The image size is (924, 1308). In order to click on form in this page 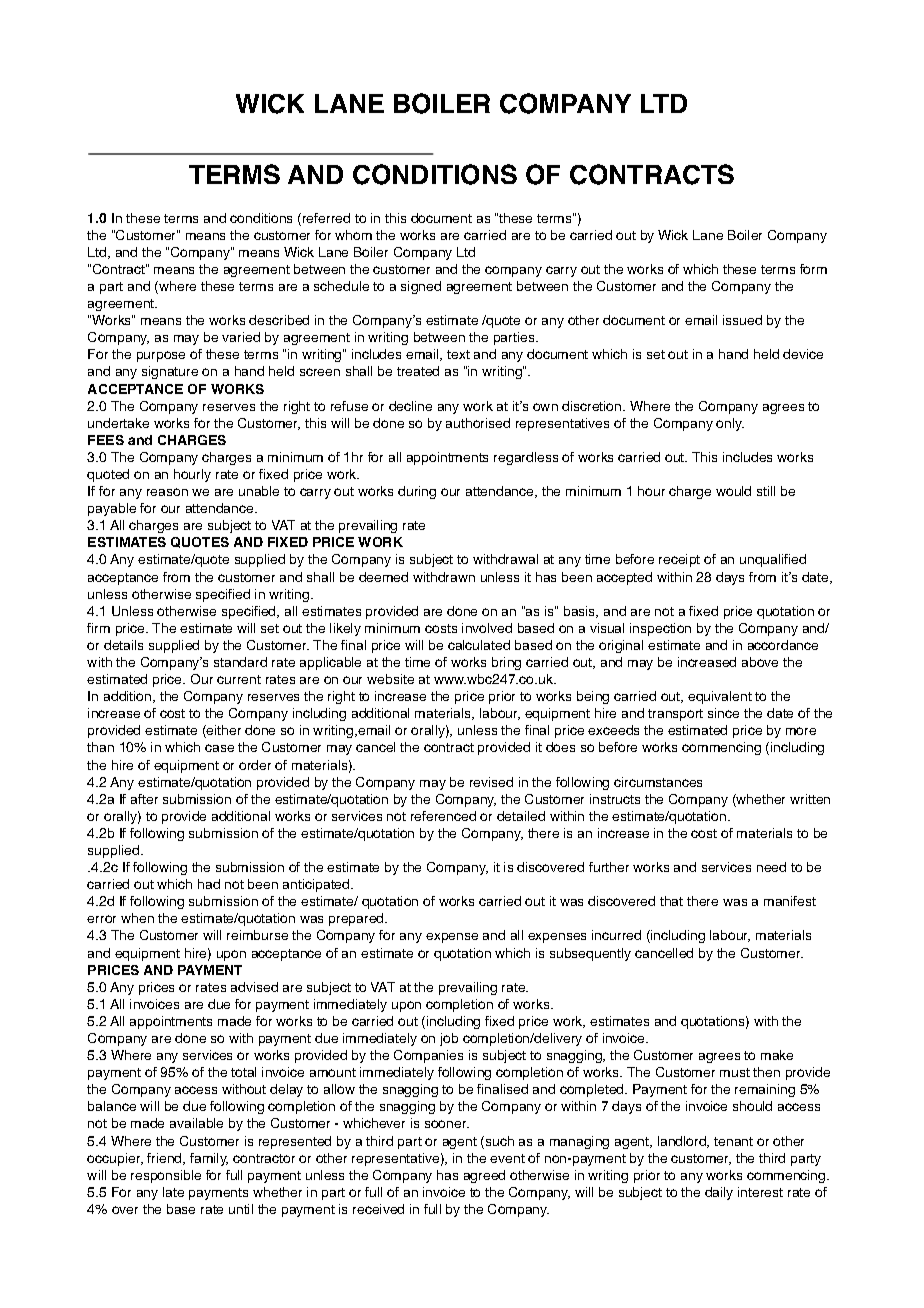, I will do `click(813, 269)`.
